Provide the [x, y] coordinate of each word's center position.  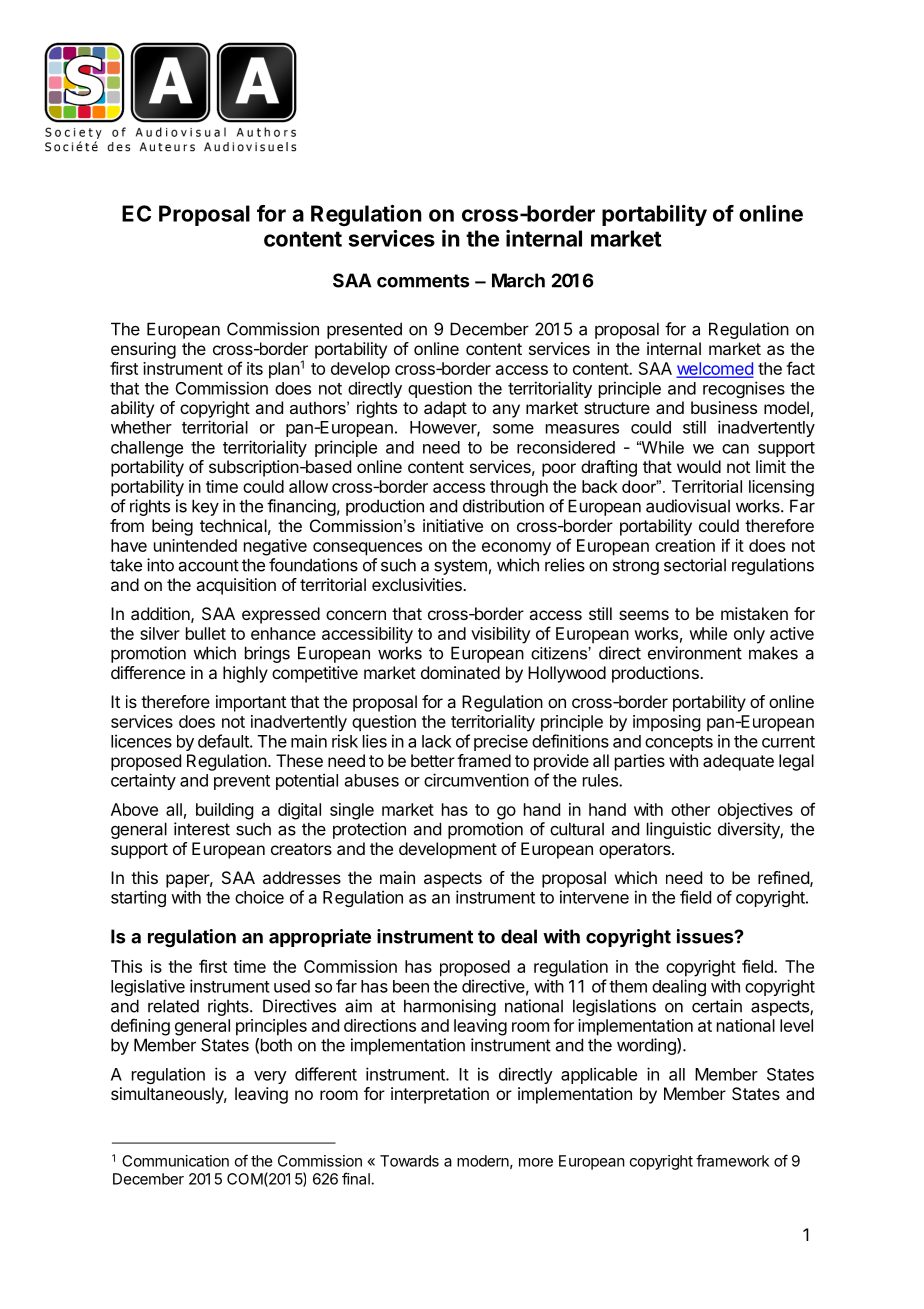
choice [259, 897]
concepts [679, 743]
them [628, 986]
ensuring [143, 350]
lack [437, 741]
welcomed [715, 369]
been [411, 986]
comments [423, 281]
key [205, 507]
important [251, 703]
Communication [175, 1161]
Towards [409, 1161]
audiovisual [688, 506]
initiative [453, 525]
